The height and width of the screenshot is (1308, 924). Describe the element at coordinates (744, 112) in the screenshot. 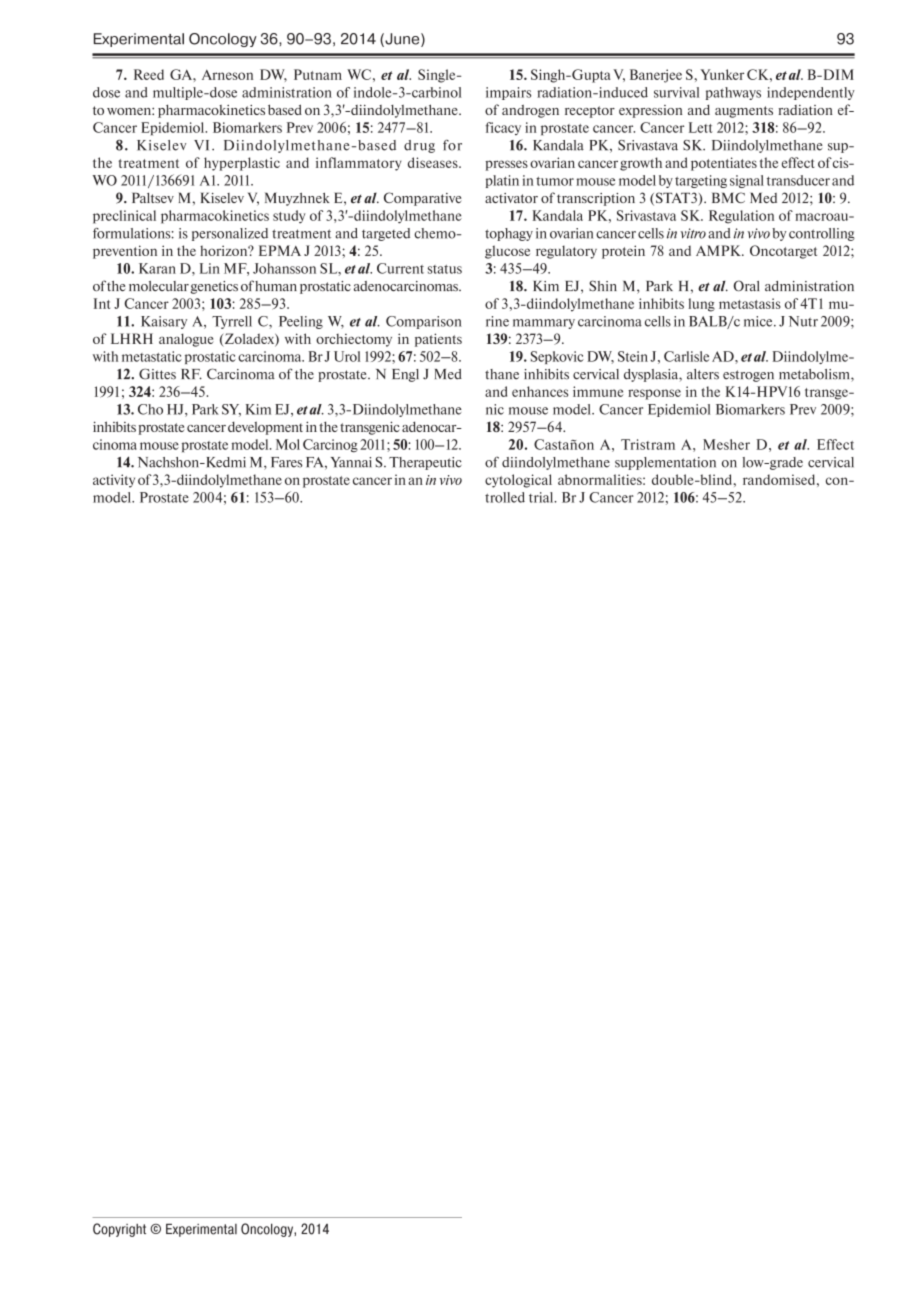

I see `augments` at that location.
